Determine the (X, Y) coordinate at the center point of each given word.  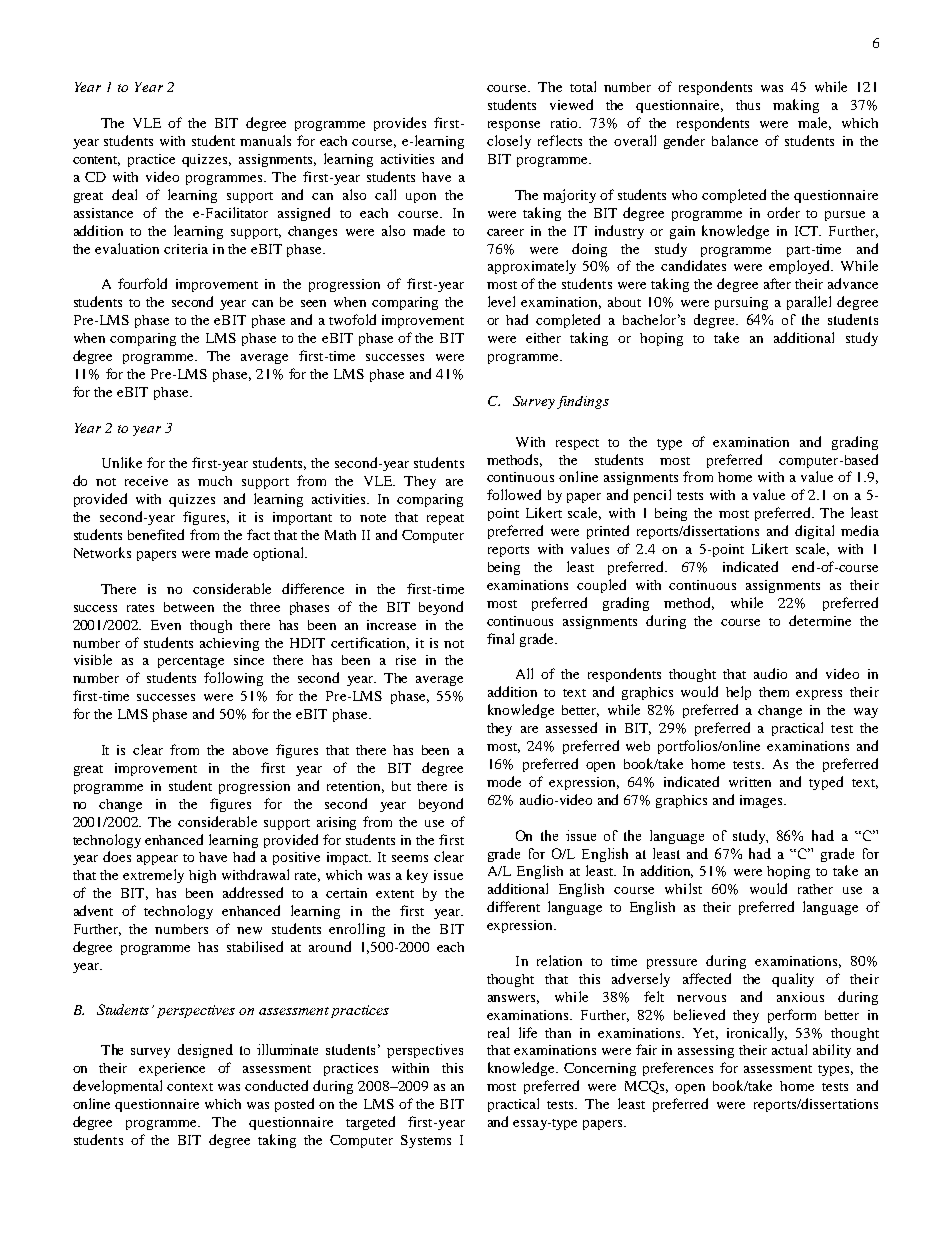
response (514, 126)
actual (789, 1049)
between (189, 607)
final (500, 638)
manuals (265, 140)
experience (172, 1069)
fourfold (142, 283)
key (417, 876)
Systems (426, 1141)
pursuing (741, 303)
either (543, 338)
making (796, 106)
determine (820, 620)
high (202, 876)
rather (815, 889)
